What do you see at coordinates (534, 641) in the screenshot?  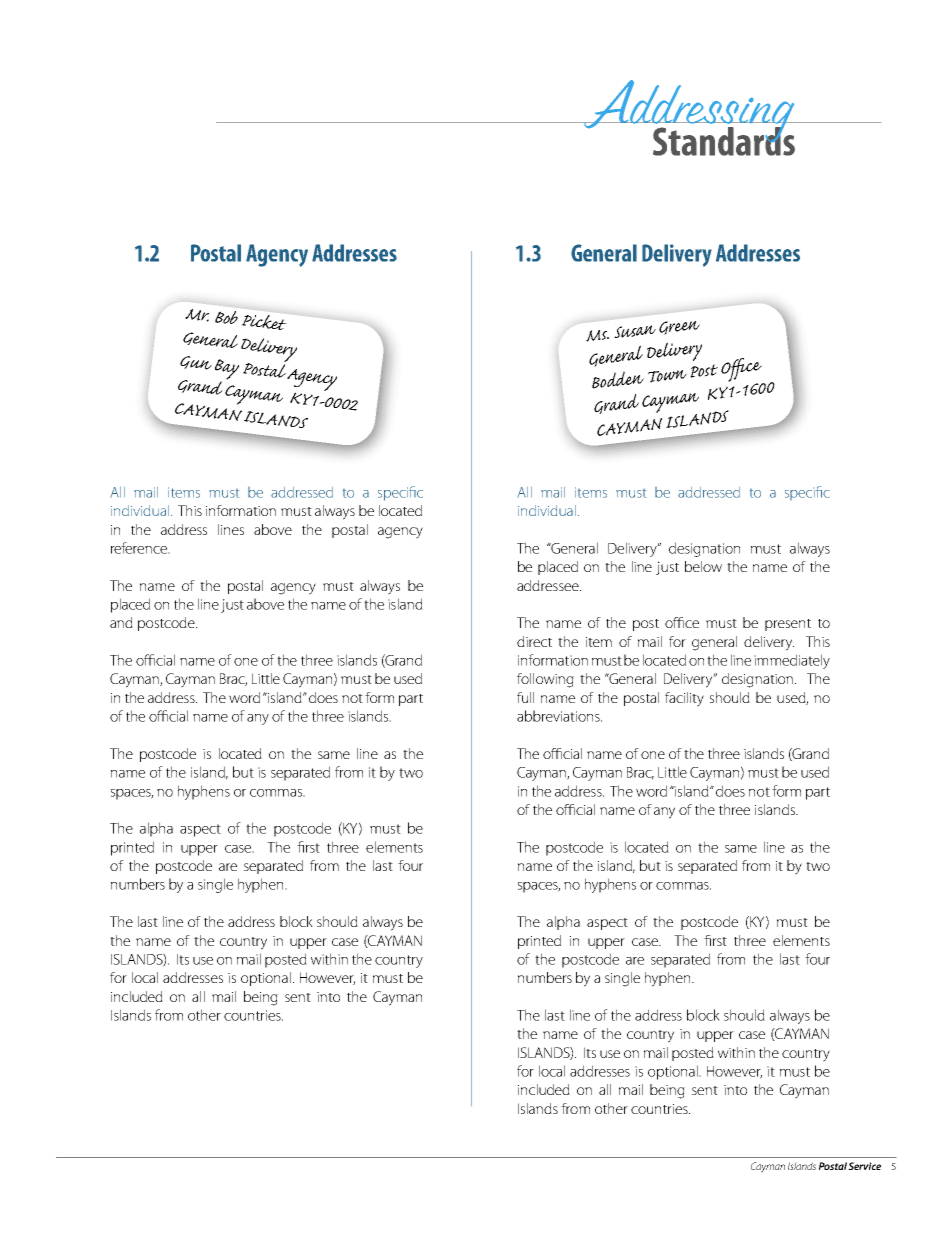 I see `direct` at bounding box center [534, 641].
